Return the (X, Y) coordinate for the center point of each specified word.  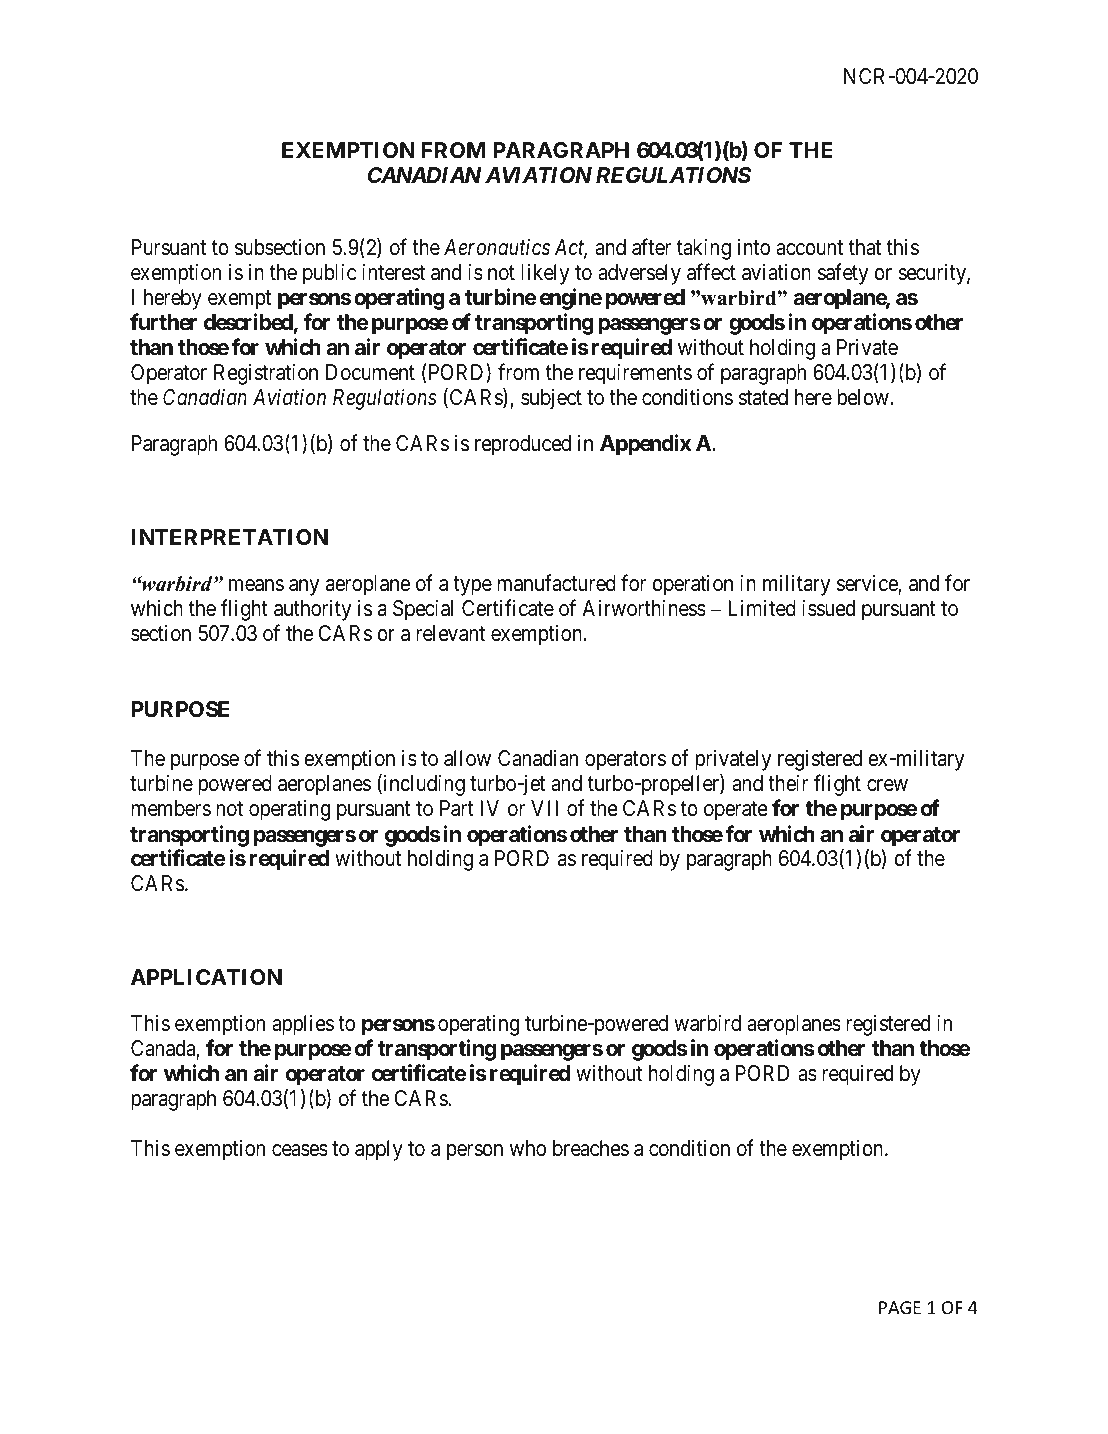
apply (379, 1150)
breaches (591, 1148)
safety (843, 274)
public (329, 274)
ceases (300, 1150)
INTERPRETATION (229, 537)
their (788, 783)
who (527, 1148)
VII (544, 808)
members (171, 808)
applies (303, 1025)
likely (545, 274)
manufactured (556, 583)
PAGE (900, 1307)
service (868, 585)
